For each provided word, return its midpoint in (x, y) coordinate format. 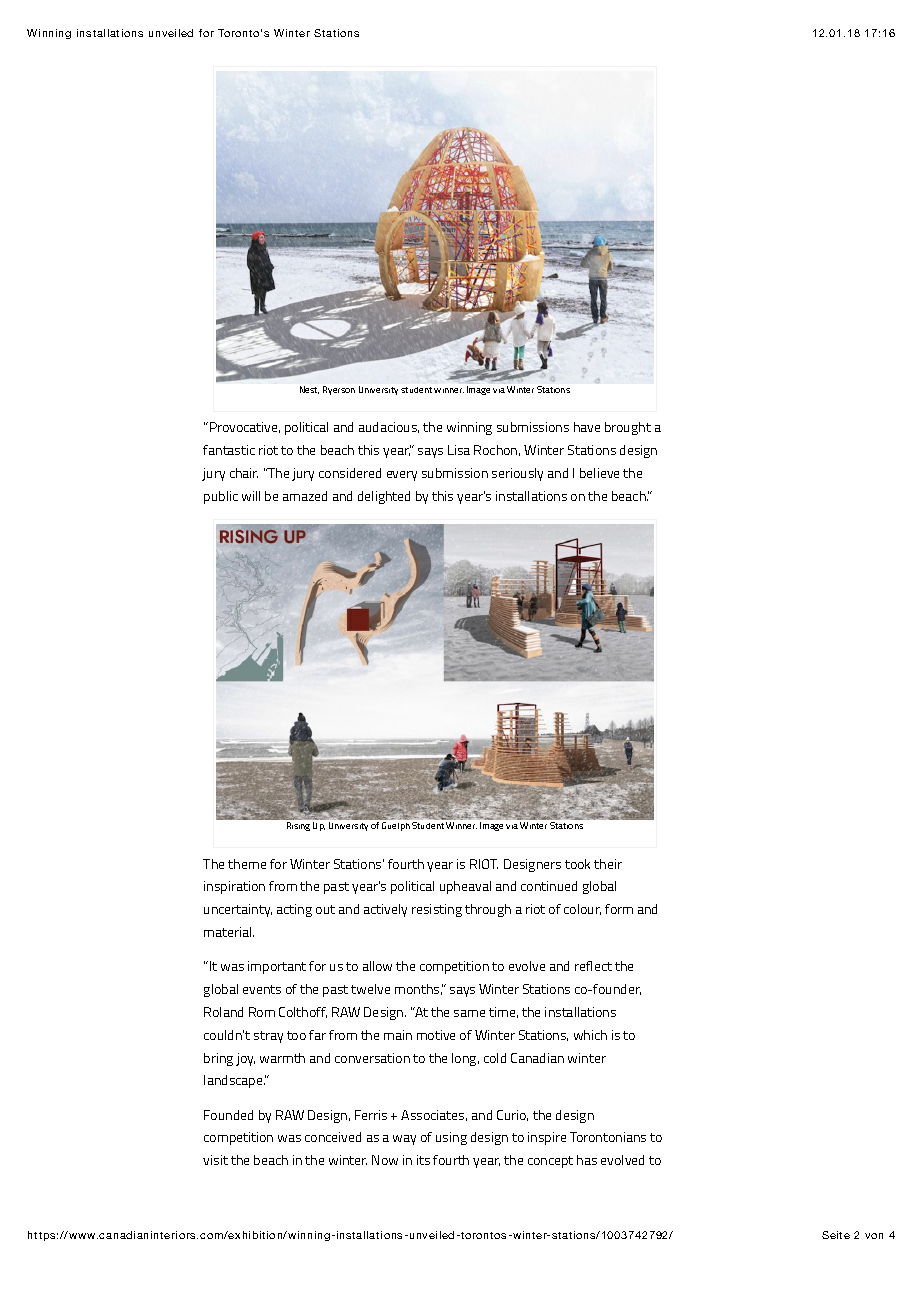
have (587, 427)
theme (247, 864)
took (577, 864)
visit (215, 1160)
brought (628, 428)
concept (550, 1162)
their (608, 864)
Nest (309, 390)
